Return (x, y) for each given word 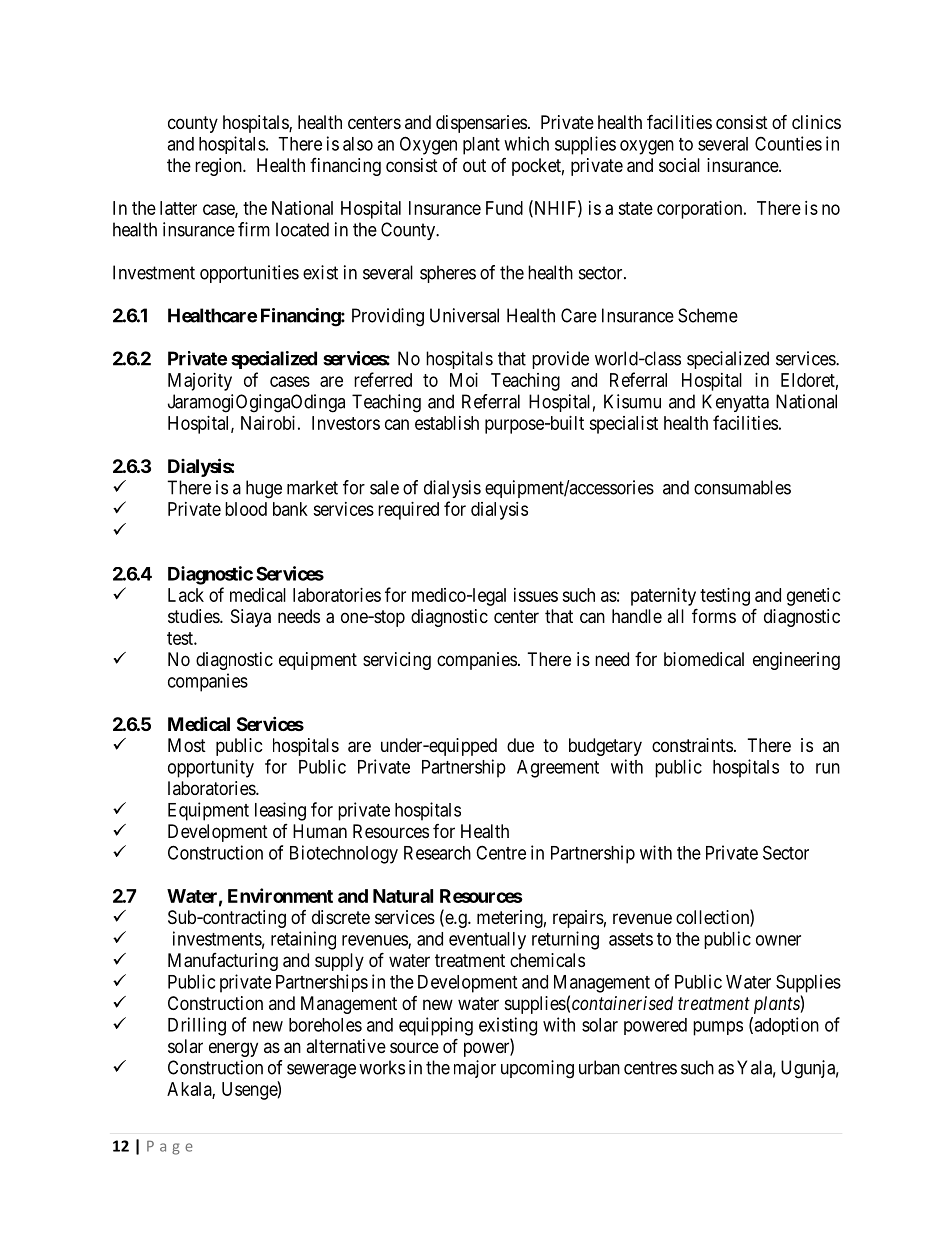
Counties (788, 143)
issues (536, 595)
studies (194, 616)
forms (714, 615)
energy (233, 1049)
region (219, 167)
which (526, 143)
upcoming (537, 1069)
